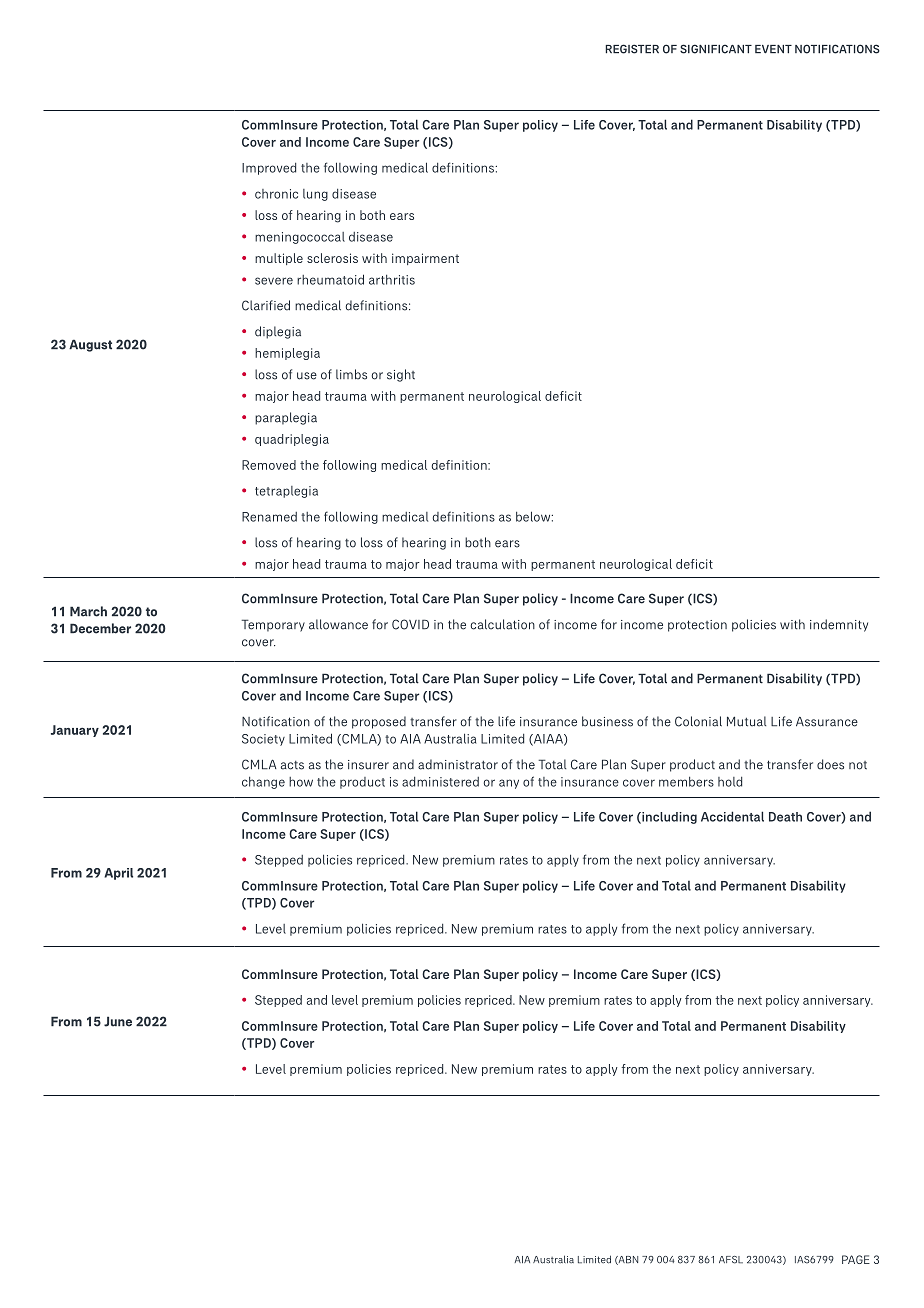 The height and width of the page is (1308, 924). What do you see at coordinates (90, 345) in the page?
I see `August` at bounding box center [90, 345].
